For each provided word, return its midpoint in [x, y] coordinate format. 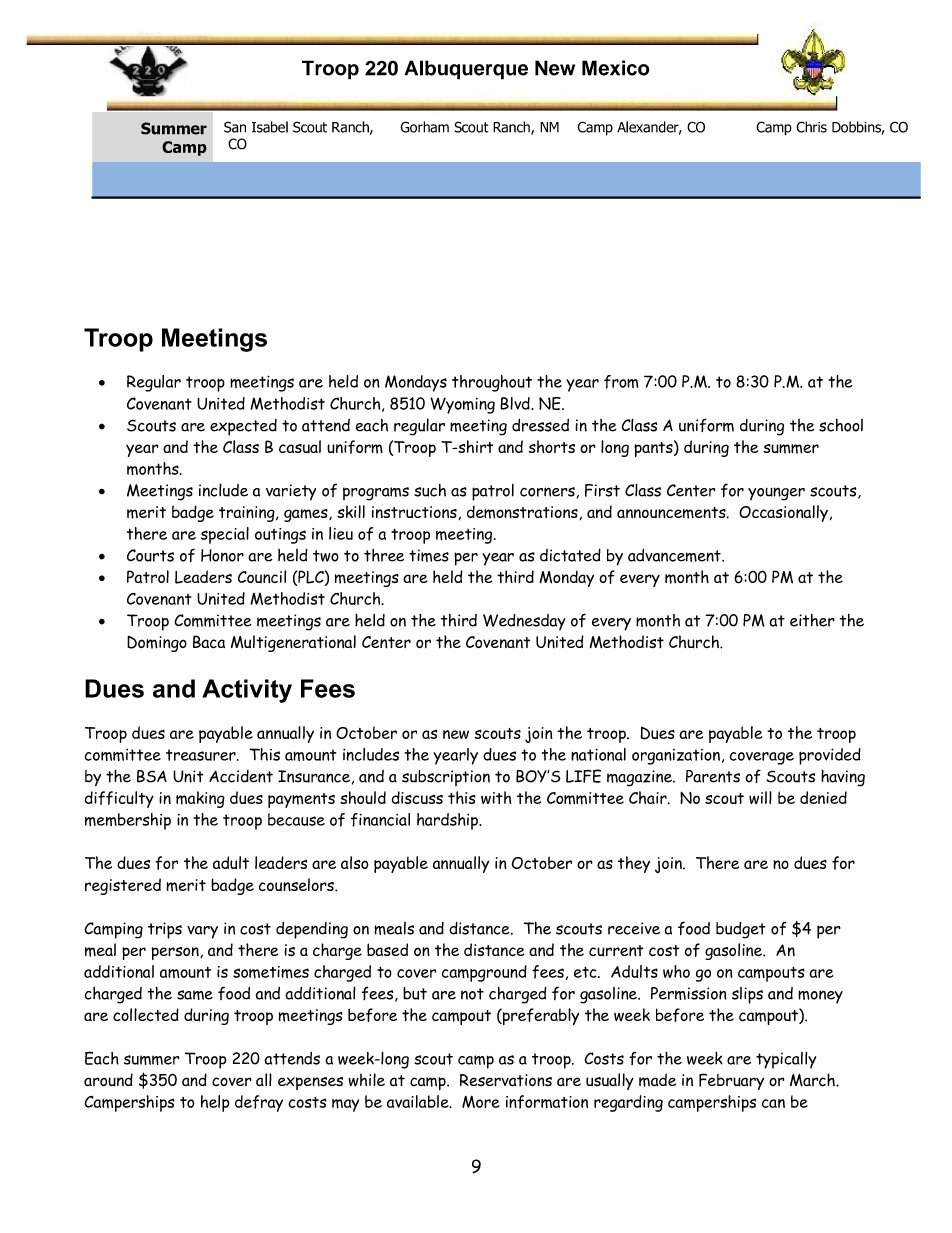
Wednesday [524, 622]
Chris [811, 127]
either [812, 620]
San [235, 127]
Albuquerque [466, 70]
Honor [222, 555]
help [215, 1103]
